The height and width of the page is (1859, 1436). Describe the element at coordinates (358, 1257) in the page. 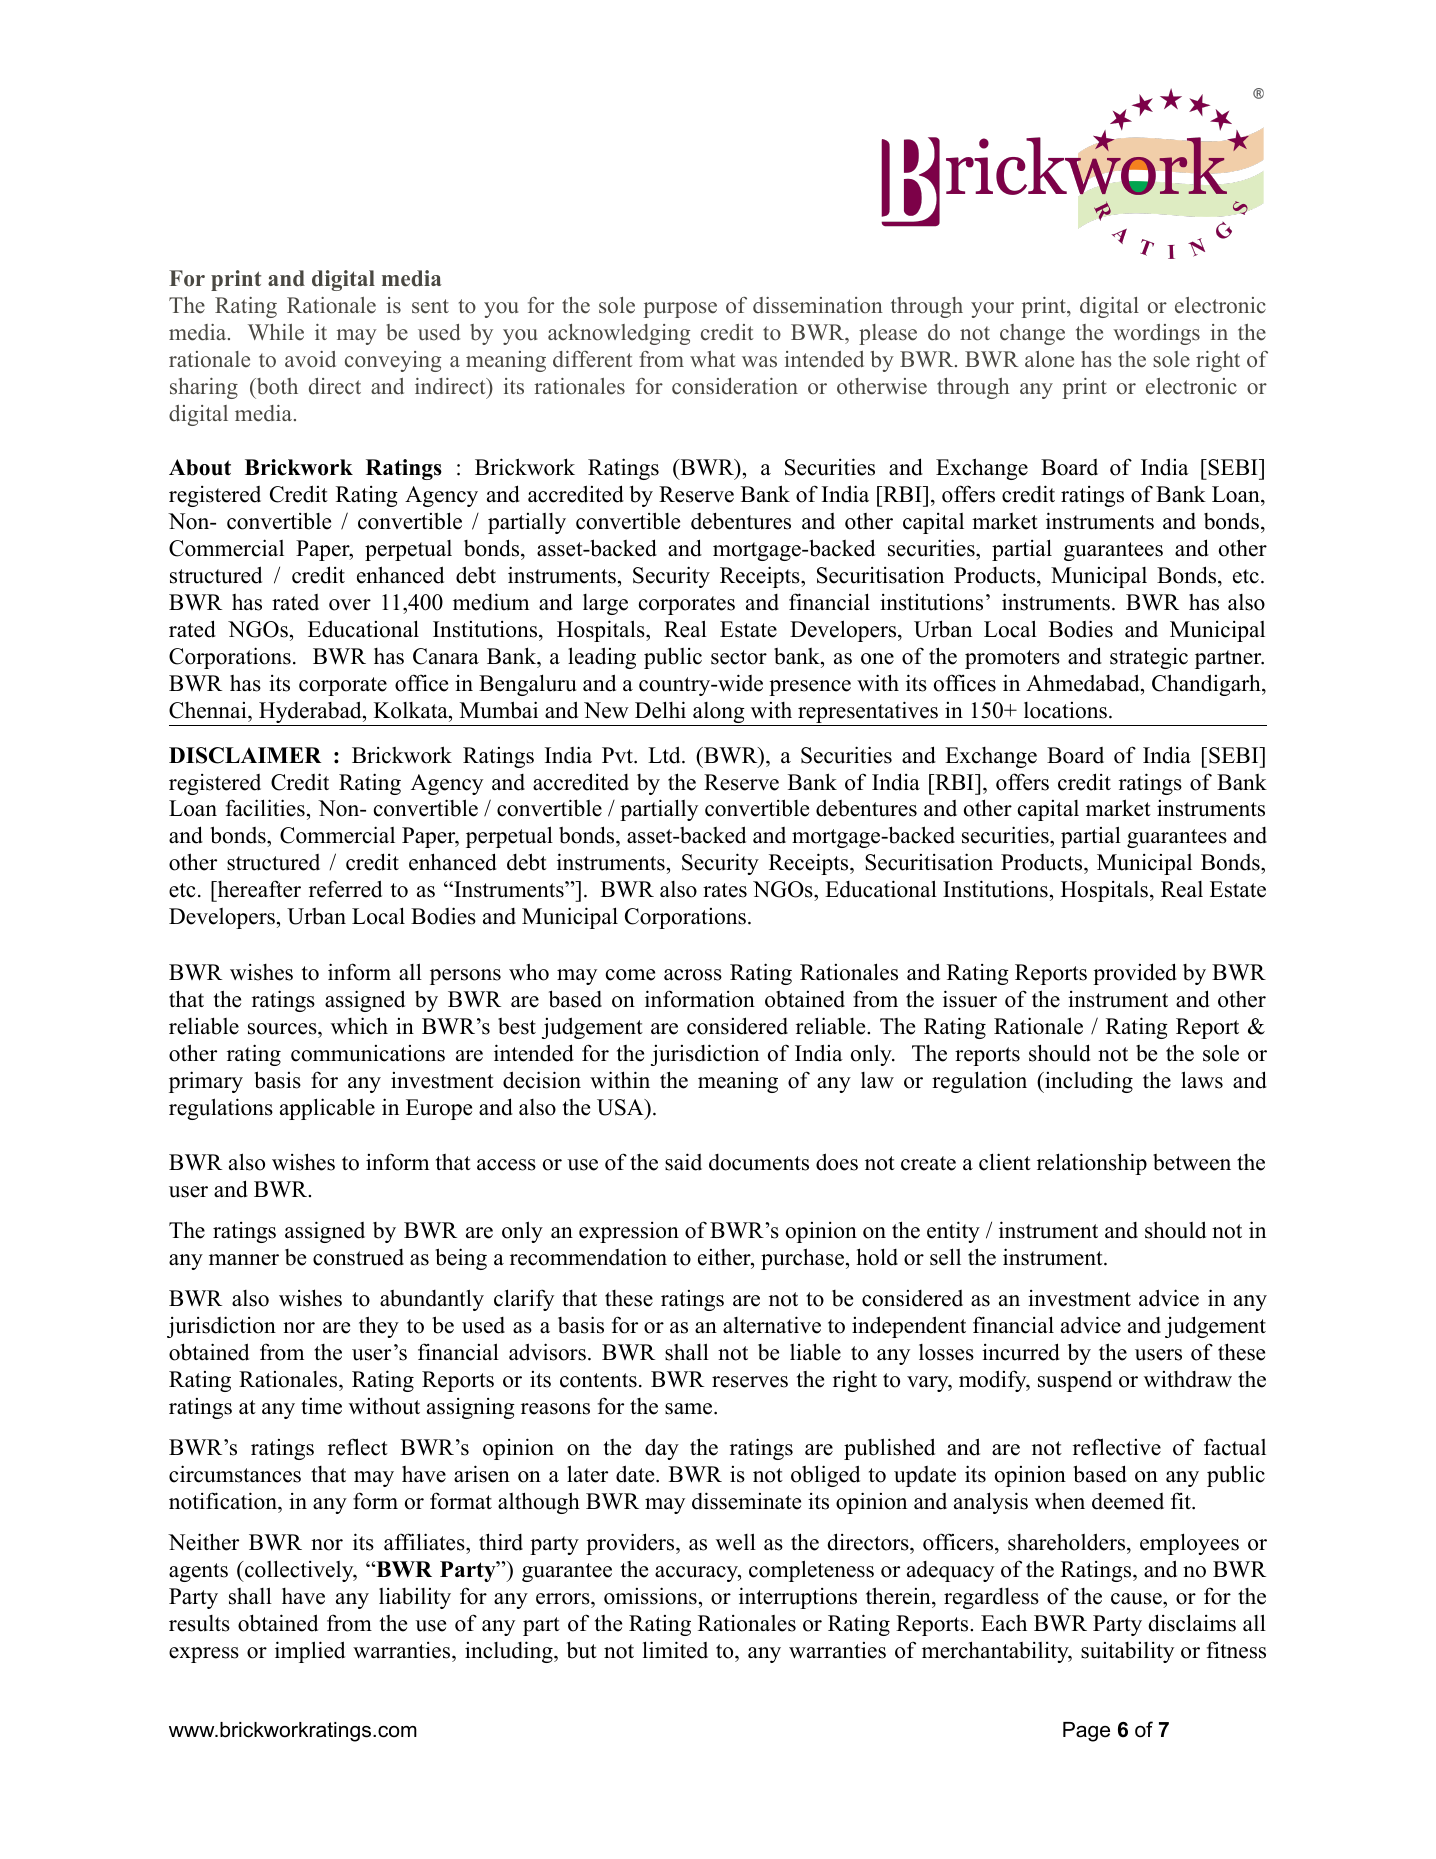

I see `construed` at that location.
